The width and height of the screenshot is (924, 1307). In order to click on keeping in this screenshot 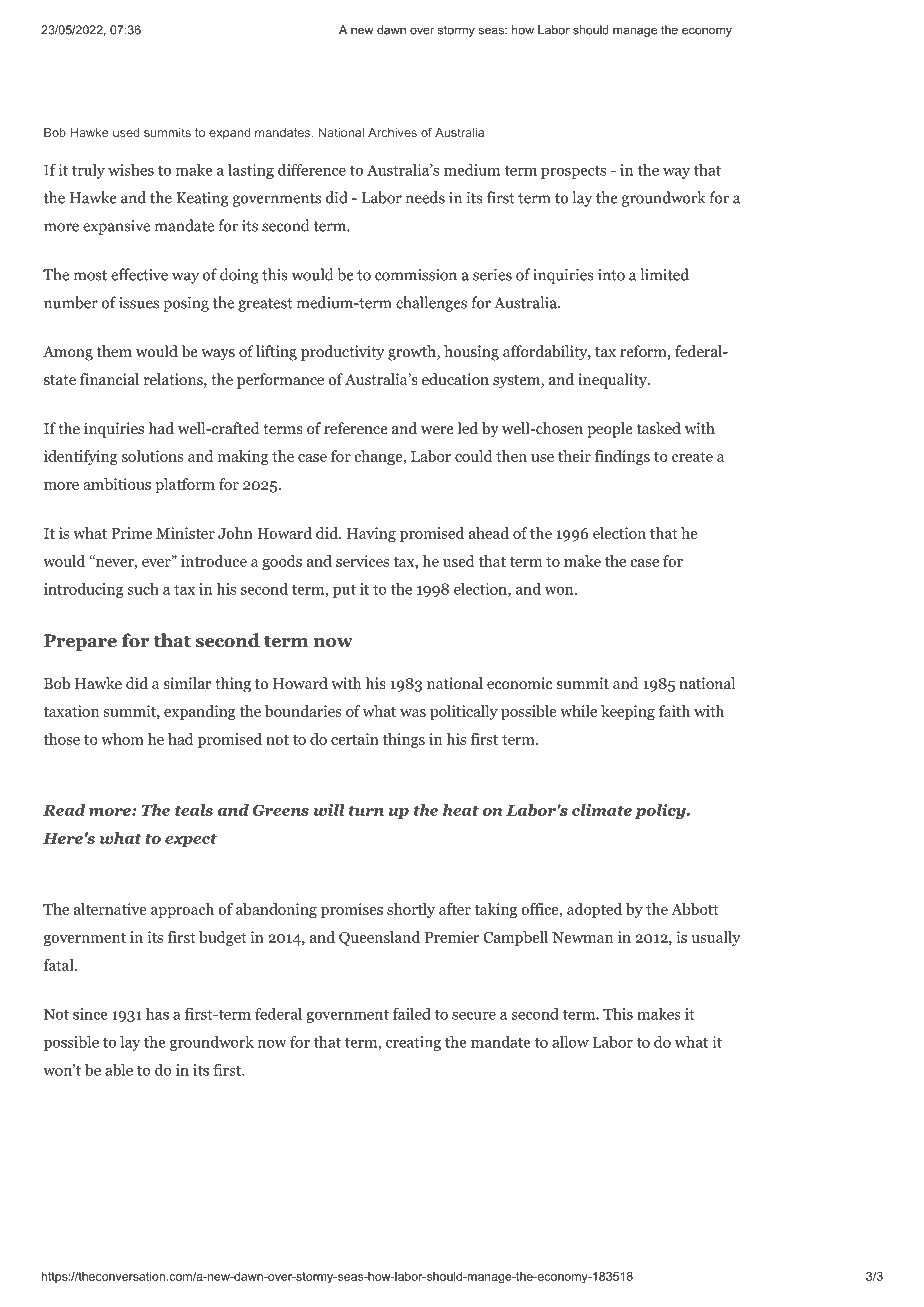, I will do `click(628, 712)`.
